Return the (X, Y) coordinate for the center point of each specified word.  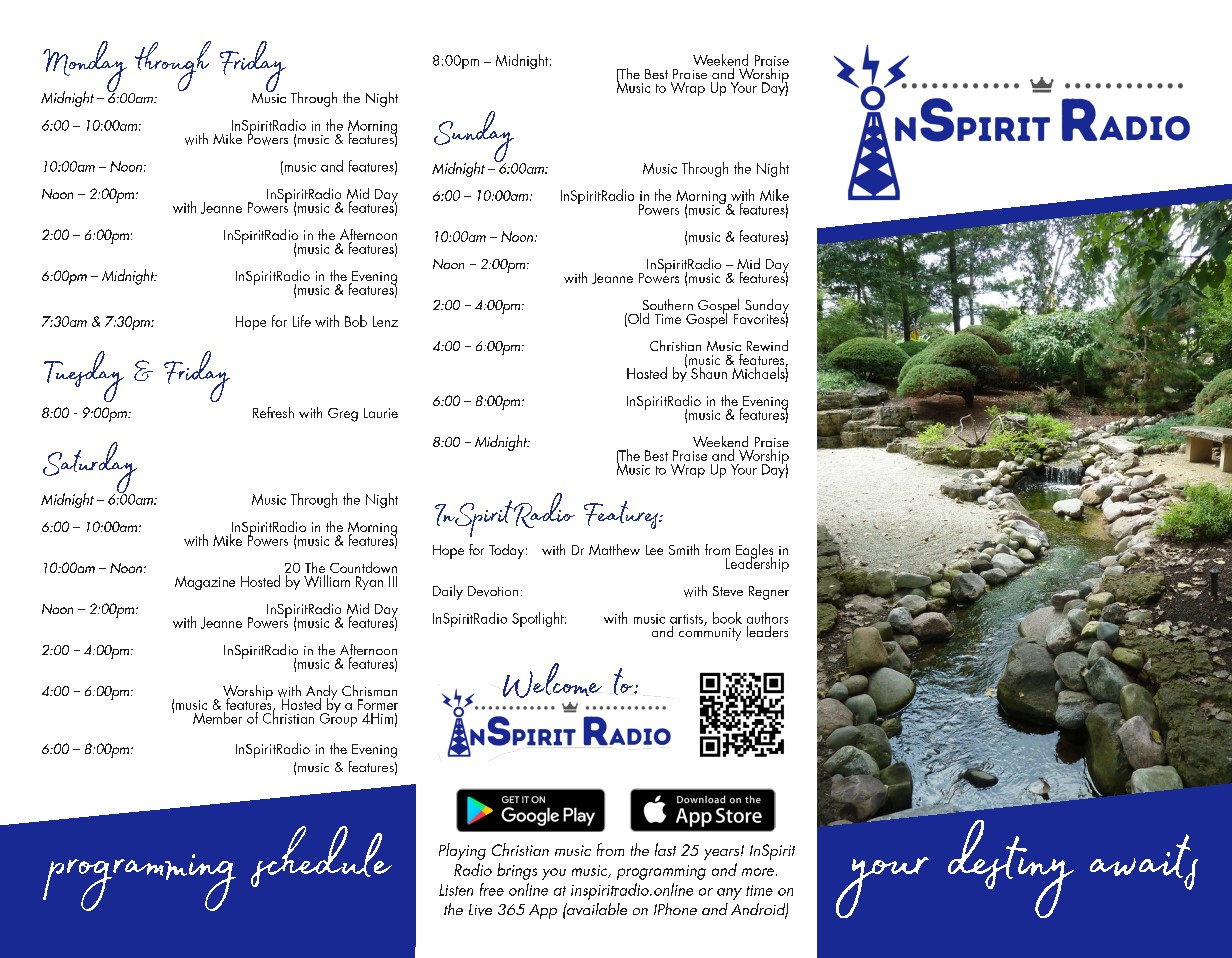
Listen (456, 890)
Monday (85, 68)
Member (217, 718)
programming (661, 872)
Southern (668, 304)
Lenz (385, 321)
